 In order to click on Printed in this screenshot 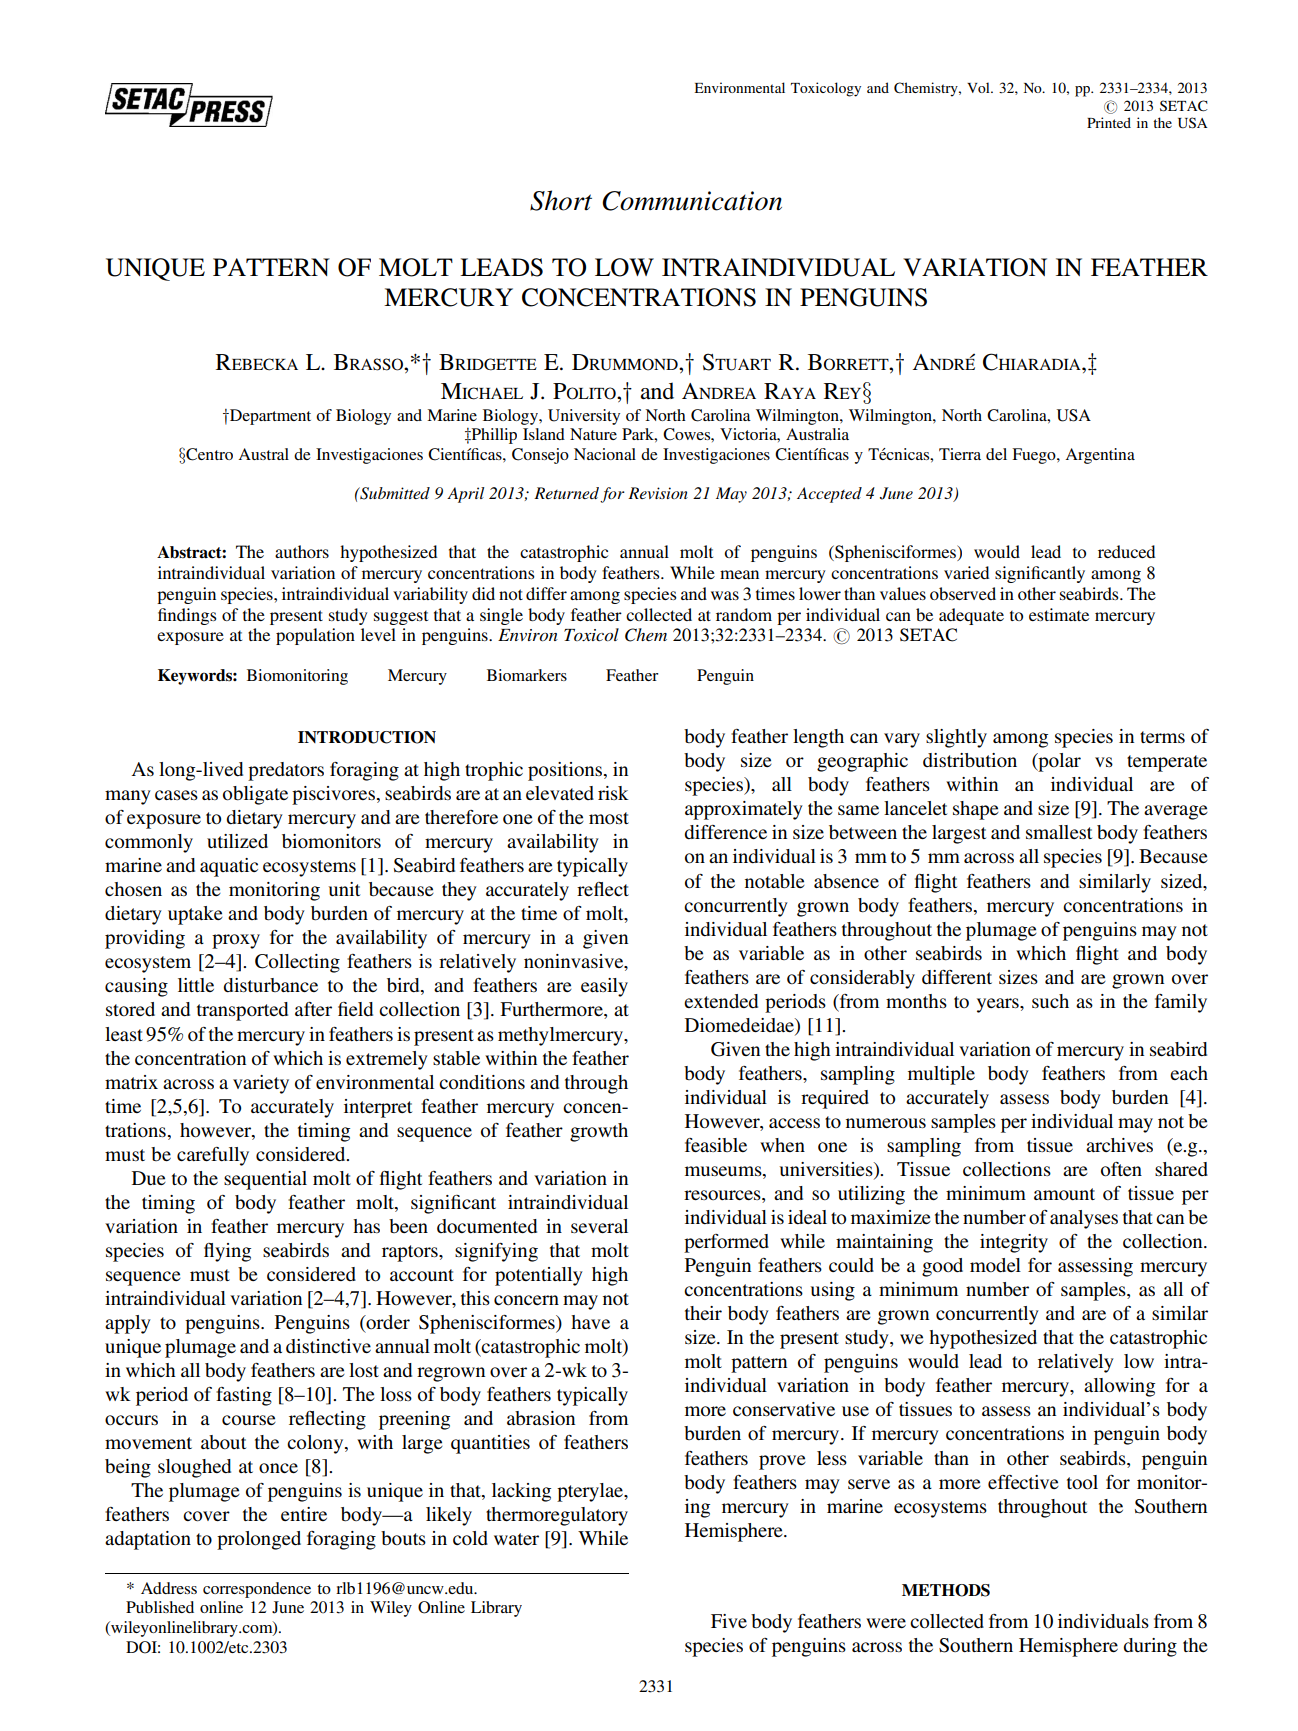, I will do `click(1109, 122)`.
